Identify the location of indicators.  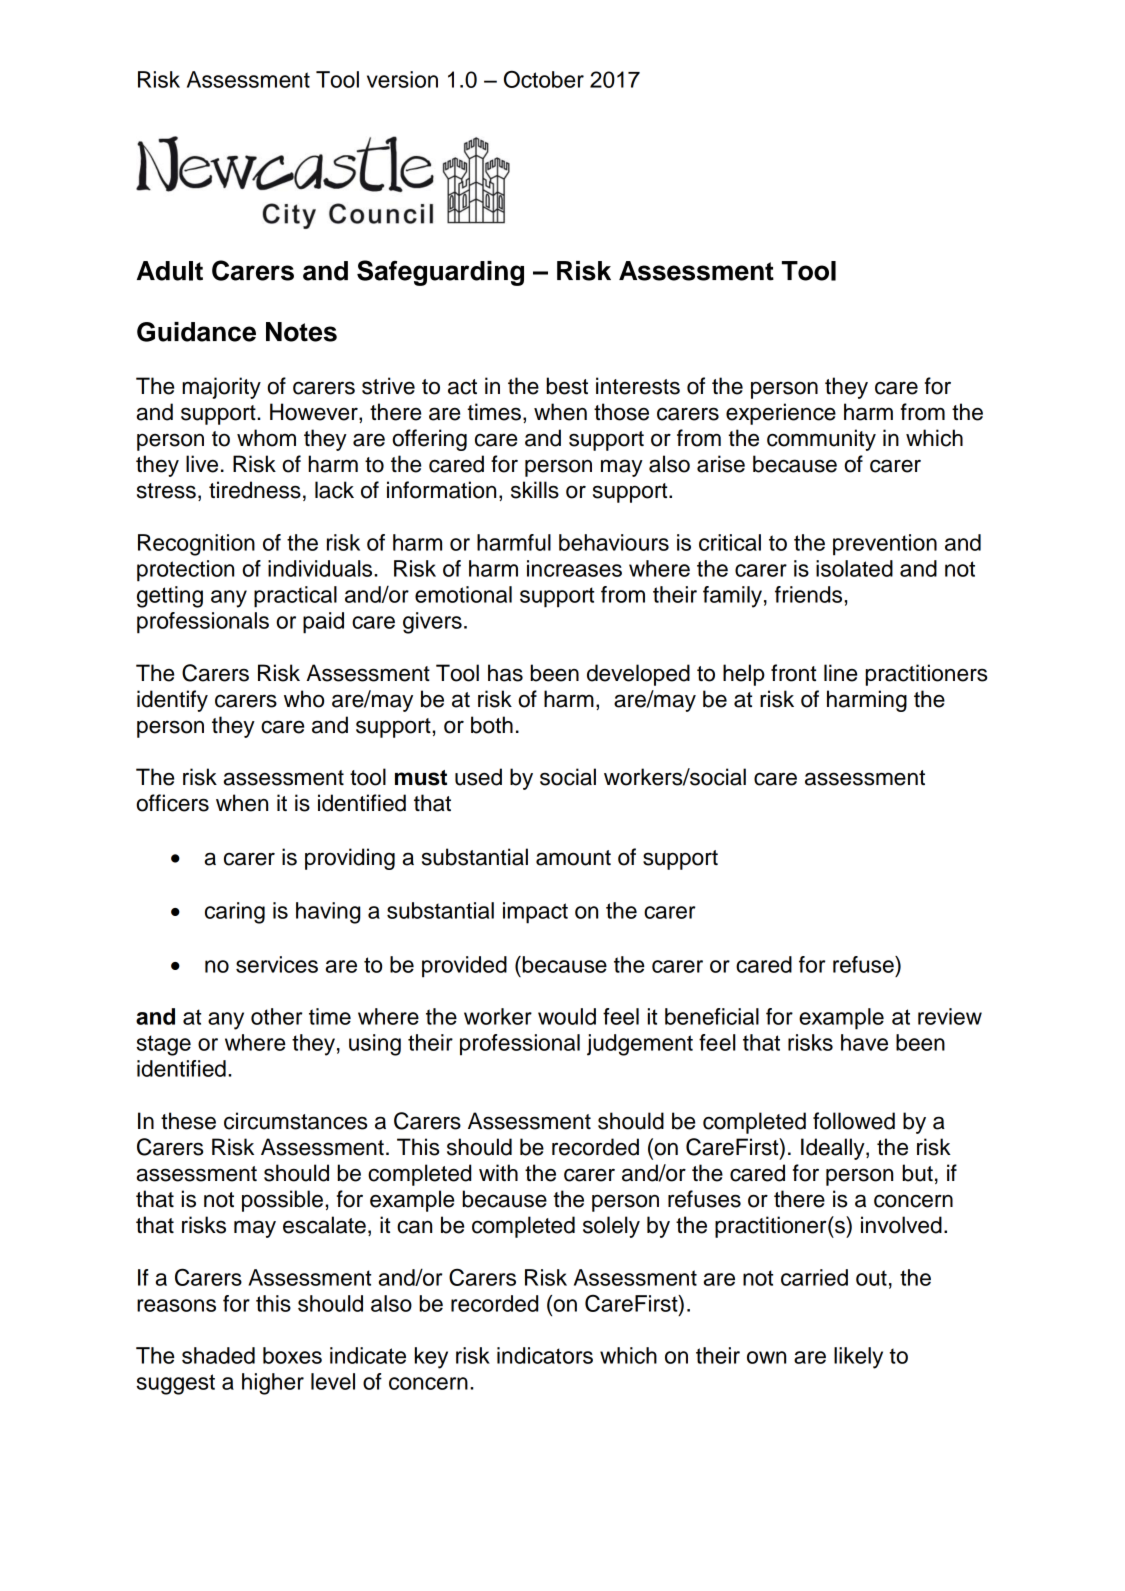
(545, 1355).
